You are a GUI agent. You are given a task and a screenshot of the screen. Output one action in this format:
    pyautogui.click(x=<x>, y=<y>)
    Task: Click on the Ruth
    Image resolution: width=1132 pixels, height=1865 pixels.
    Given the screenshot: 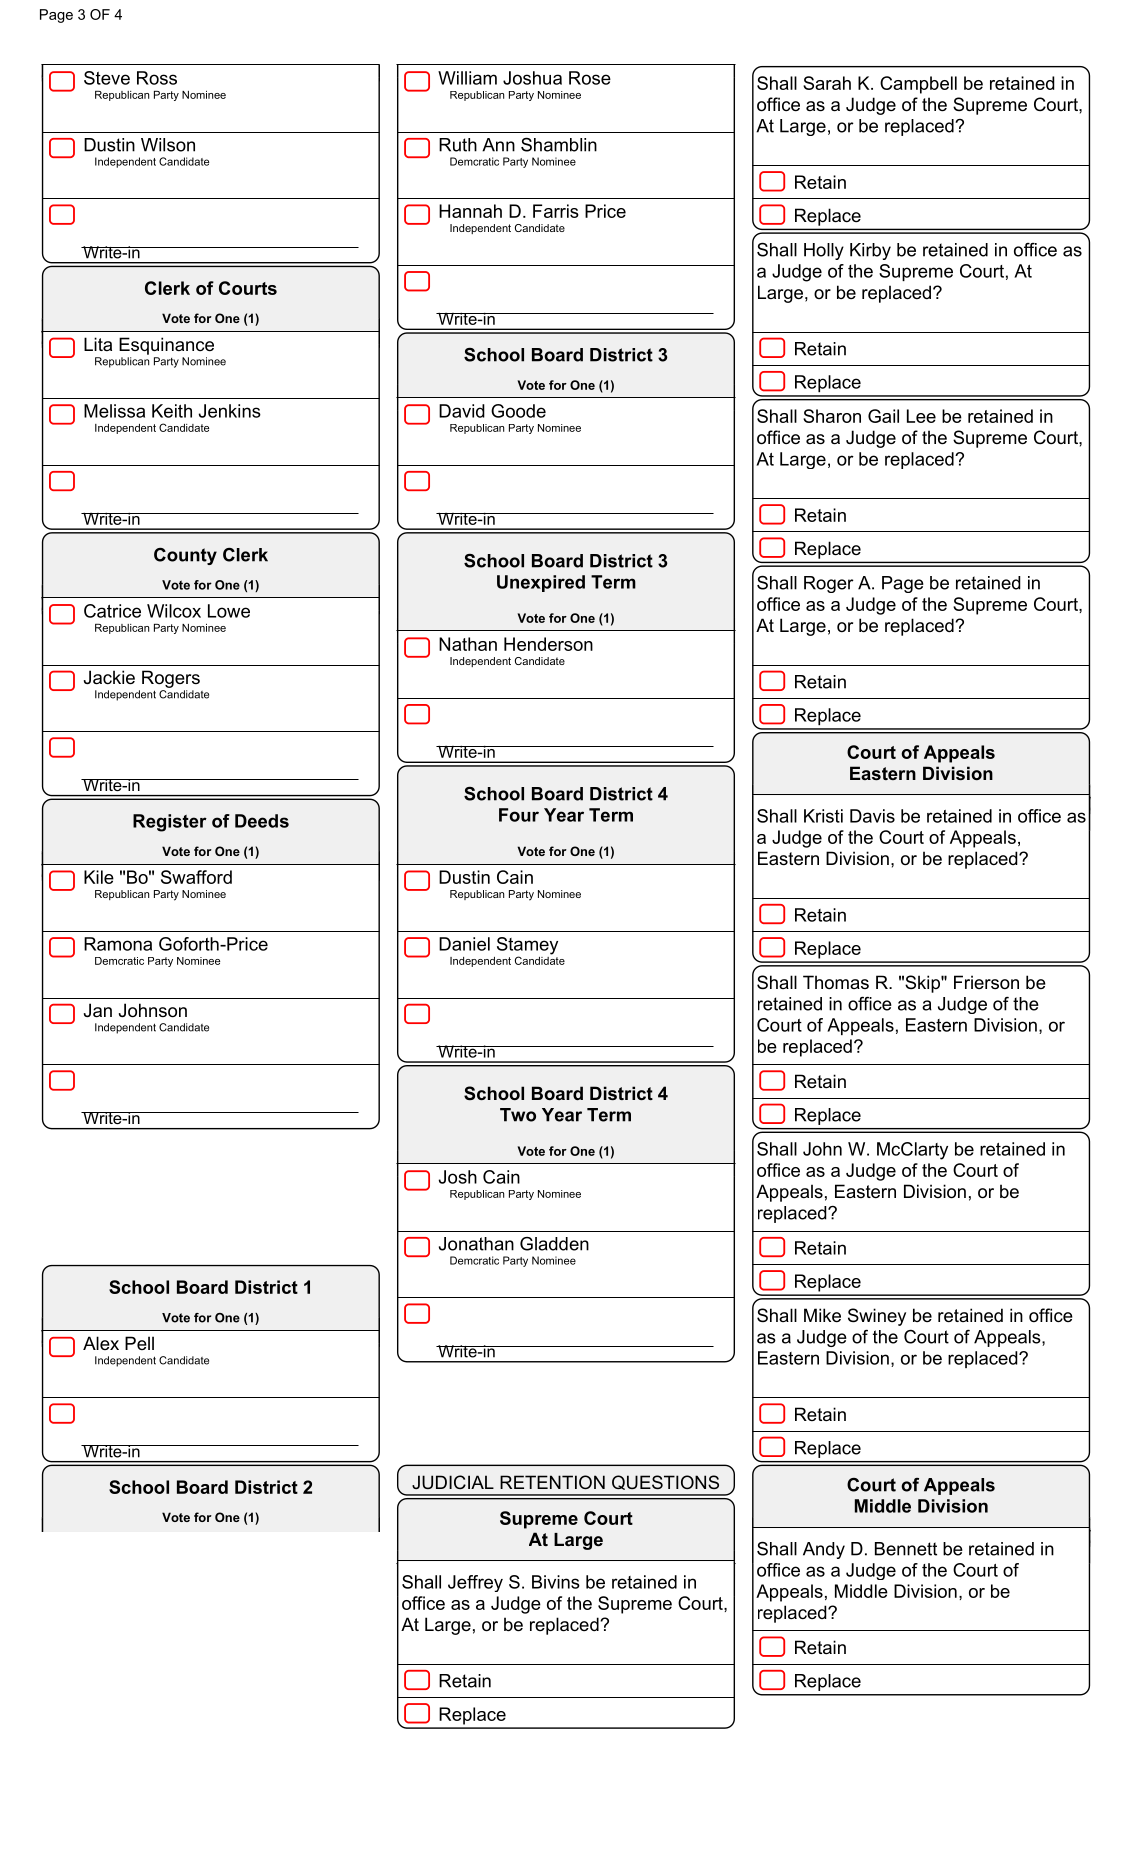 What is the action you would take?
    pyautogui.click(x=458, y=145)
